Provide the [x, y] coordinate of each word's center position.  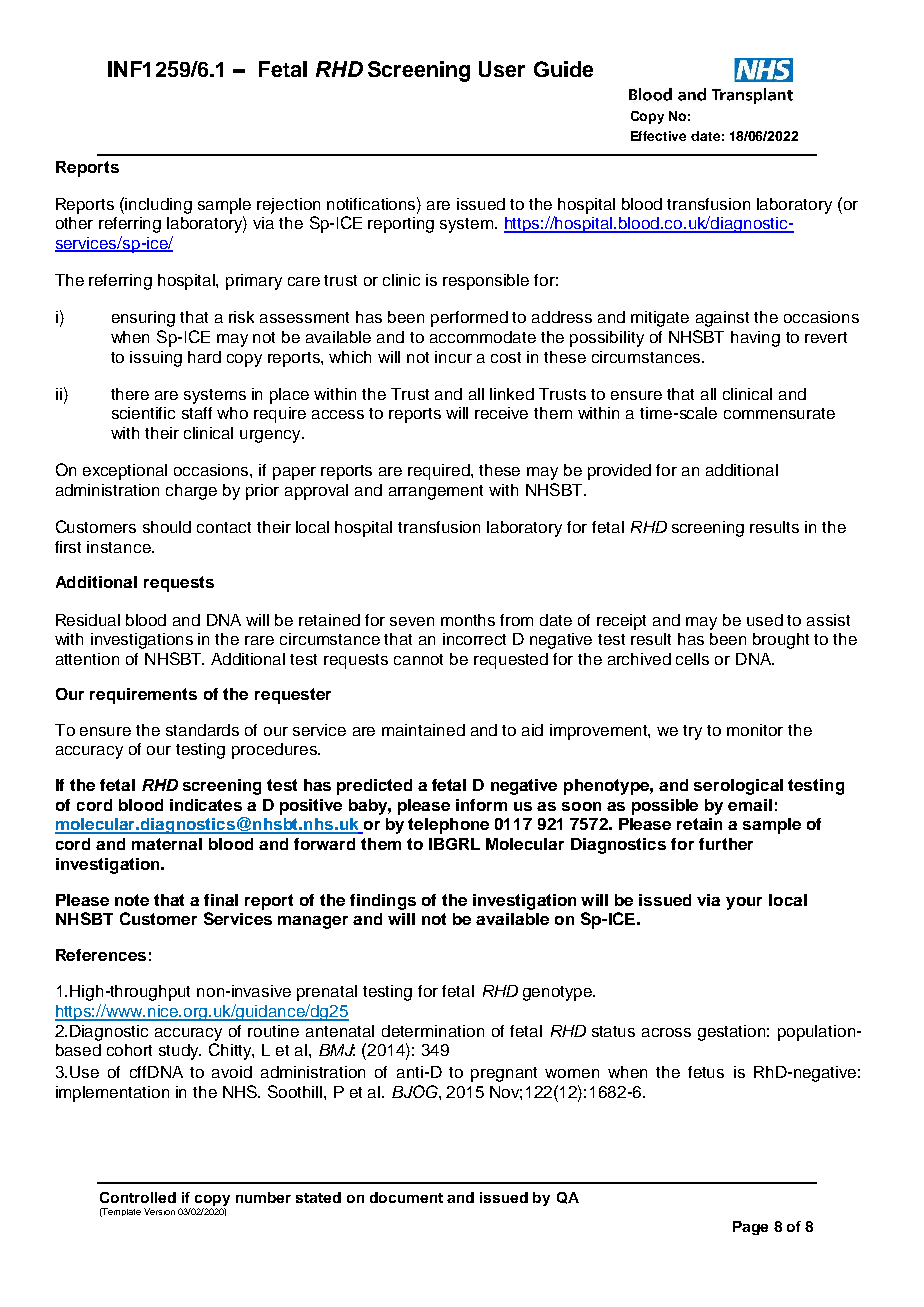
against [722, 319]
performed [469, 319]
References [101, 955]
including [158, 206]
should [167, 527]
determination [433, 1031]
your [744, 903]
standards [202, 730]
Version [159, 1211]
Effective [658, 136]
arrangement [436, 492]
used [765, 620]
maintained [423, 730]
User [502, 69]
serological [738, 787]
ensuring [143, 319]
